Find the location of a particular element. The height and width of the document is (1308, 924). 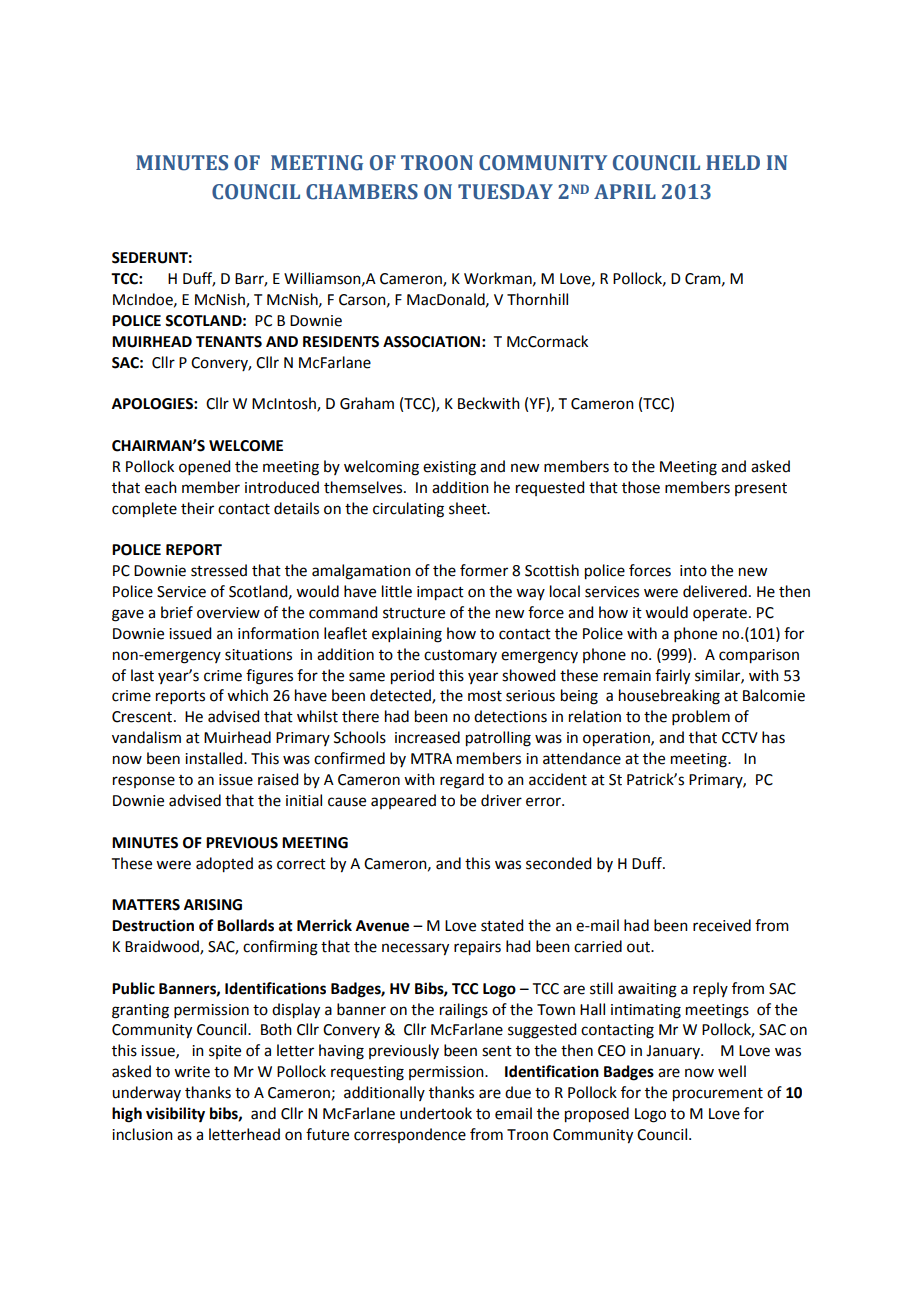

undertook is located at coordinates (436, 1113).
